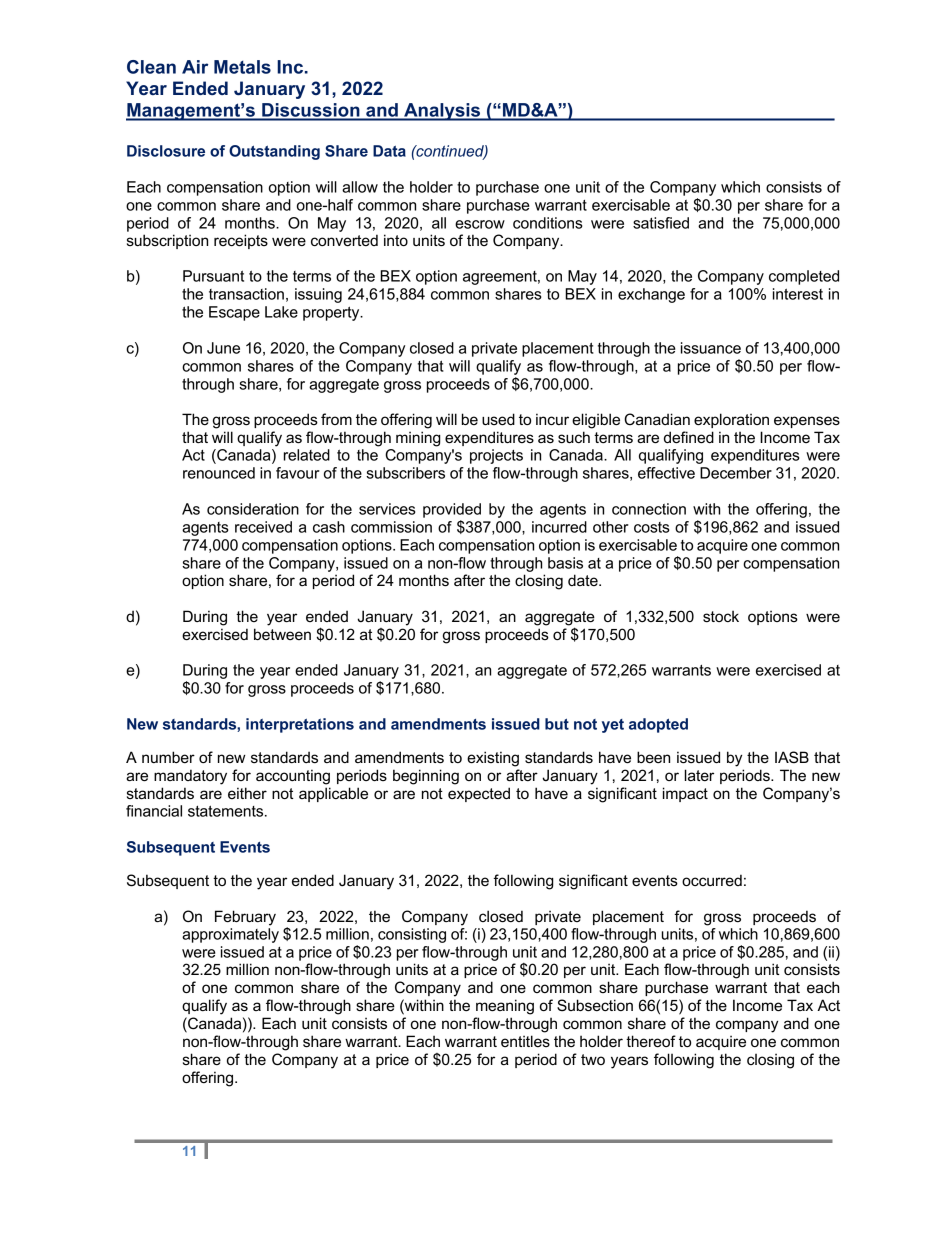 The height and width of the document is (1233, 952). What do you see at coordinates (505, 1007) in the document?
I see `meaning` at bounding box center [505, 1007].
